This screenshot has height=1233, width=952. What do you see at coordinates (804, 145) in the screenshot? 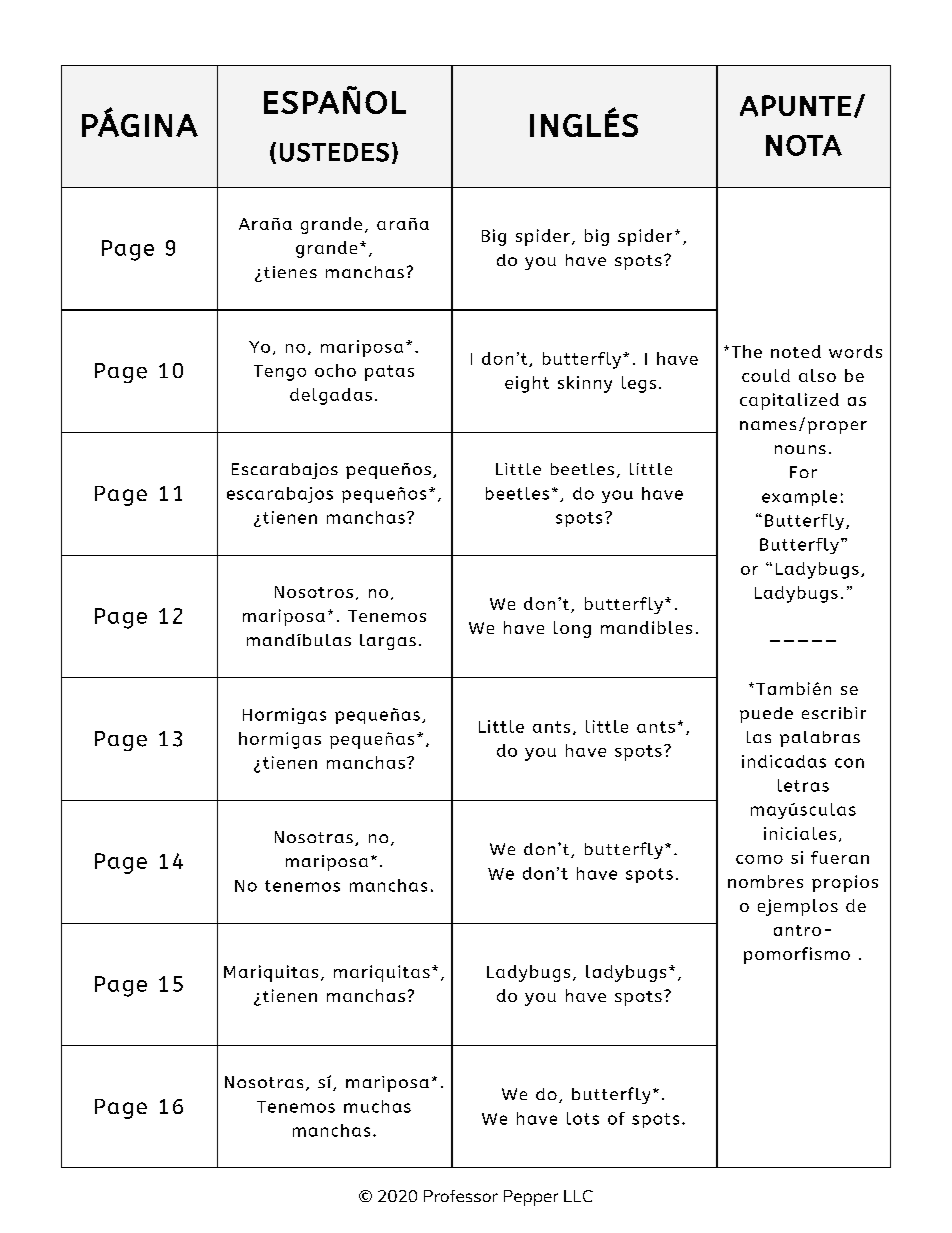
I see `NOTA` at bounding box center [804, 145].
